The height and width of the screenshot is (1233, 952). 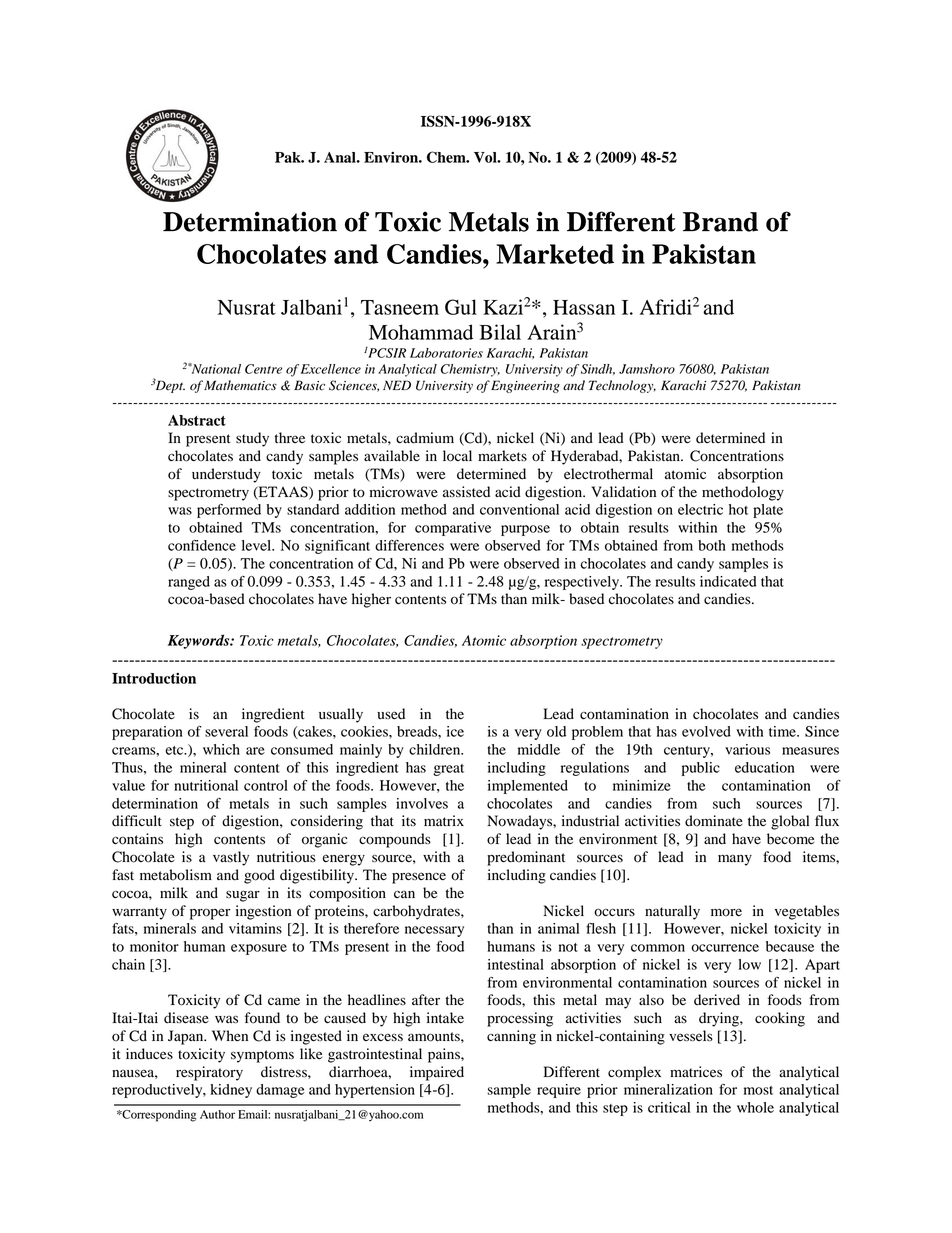 I want to click on matrix, so click(x=444, y=820).
